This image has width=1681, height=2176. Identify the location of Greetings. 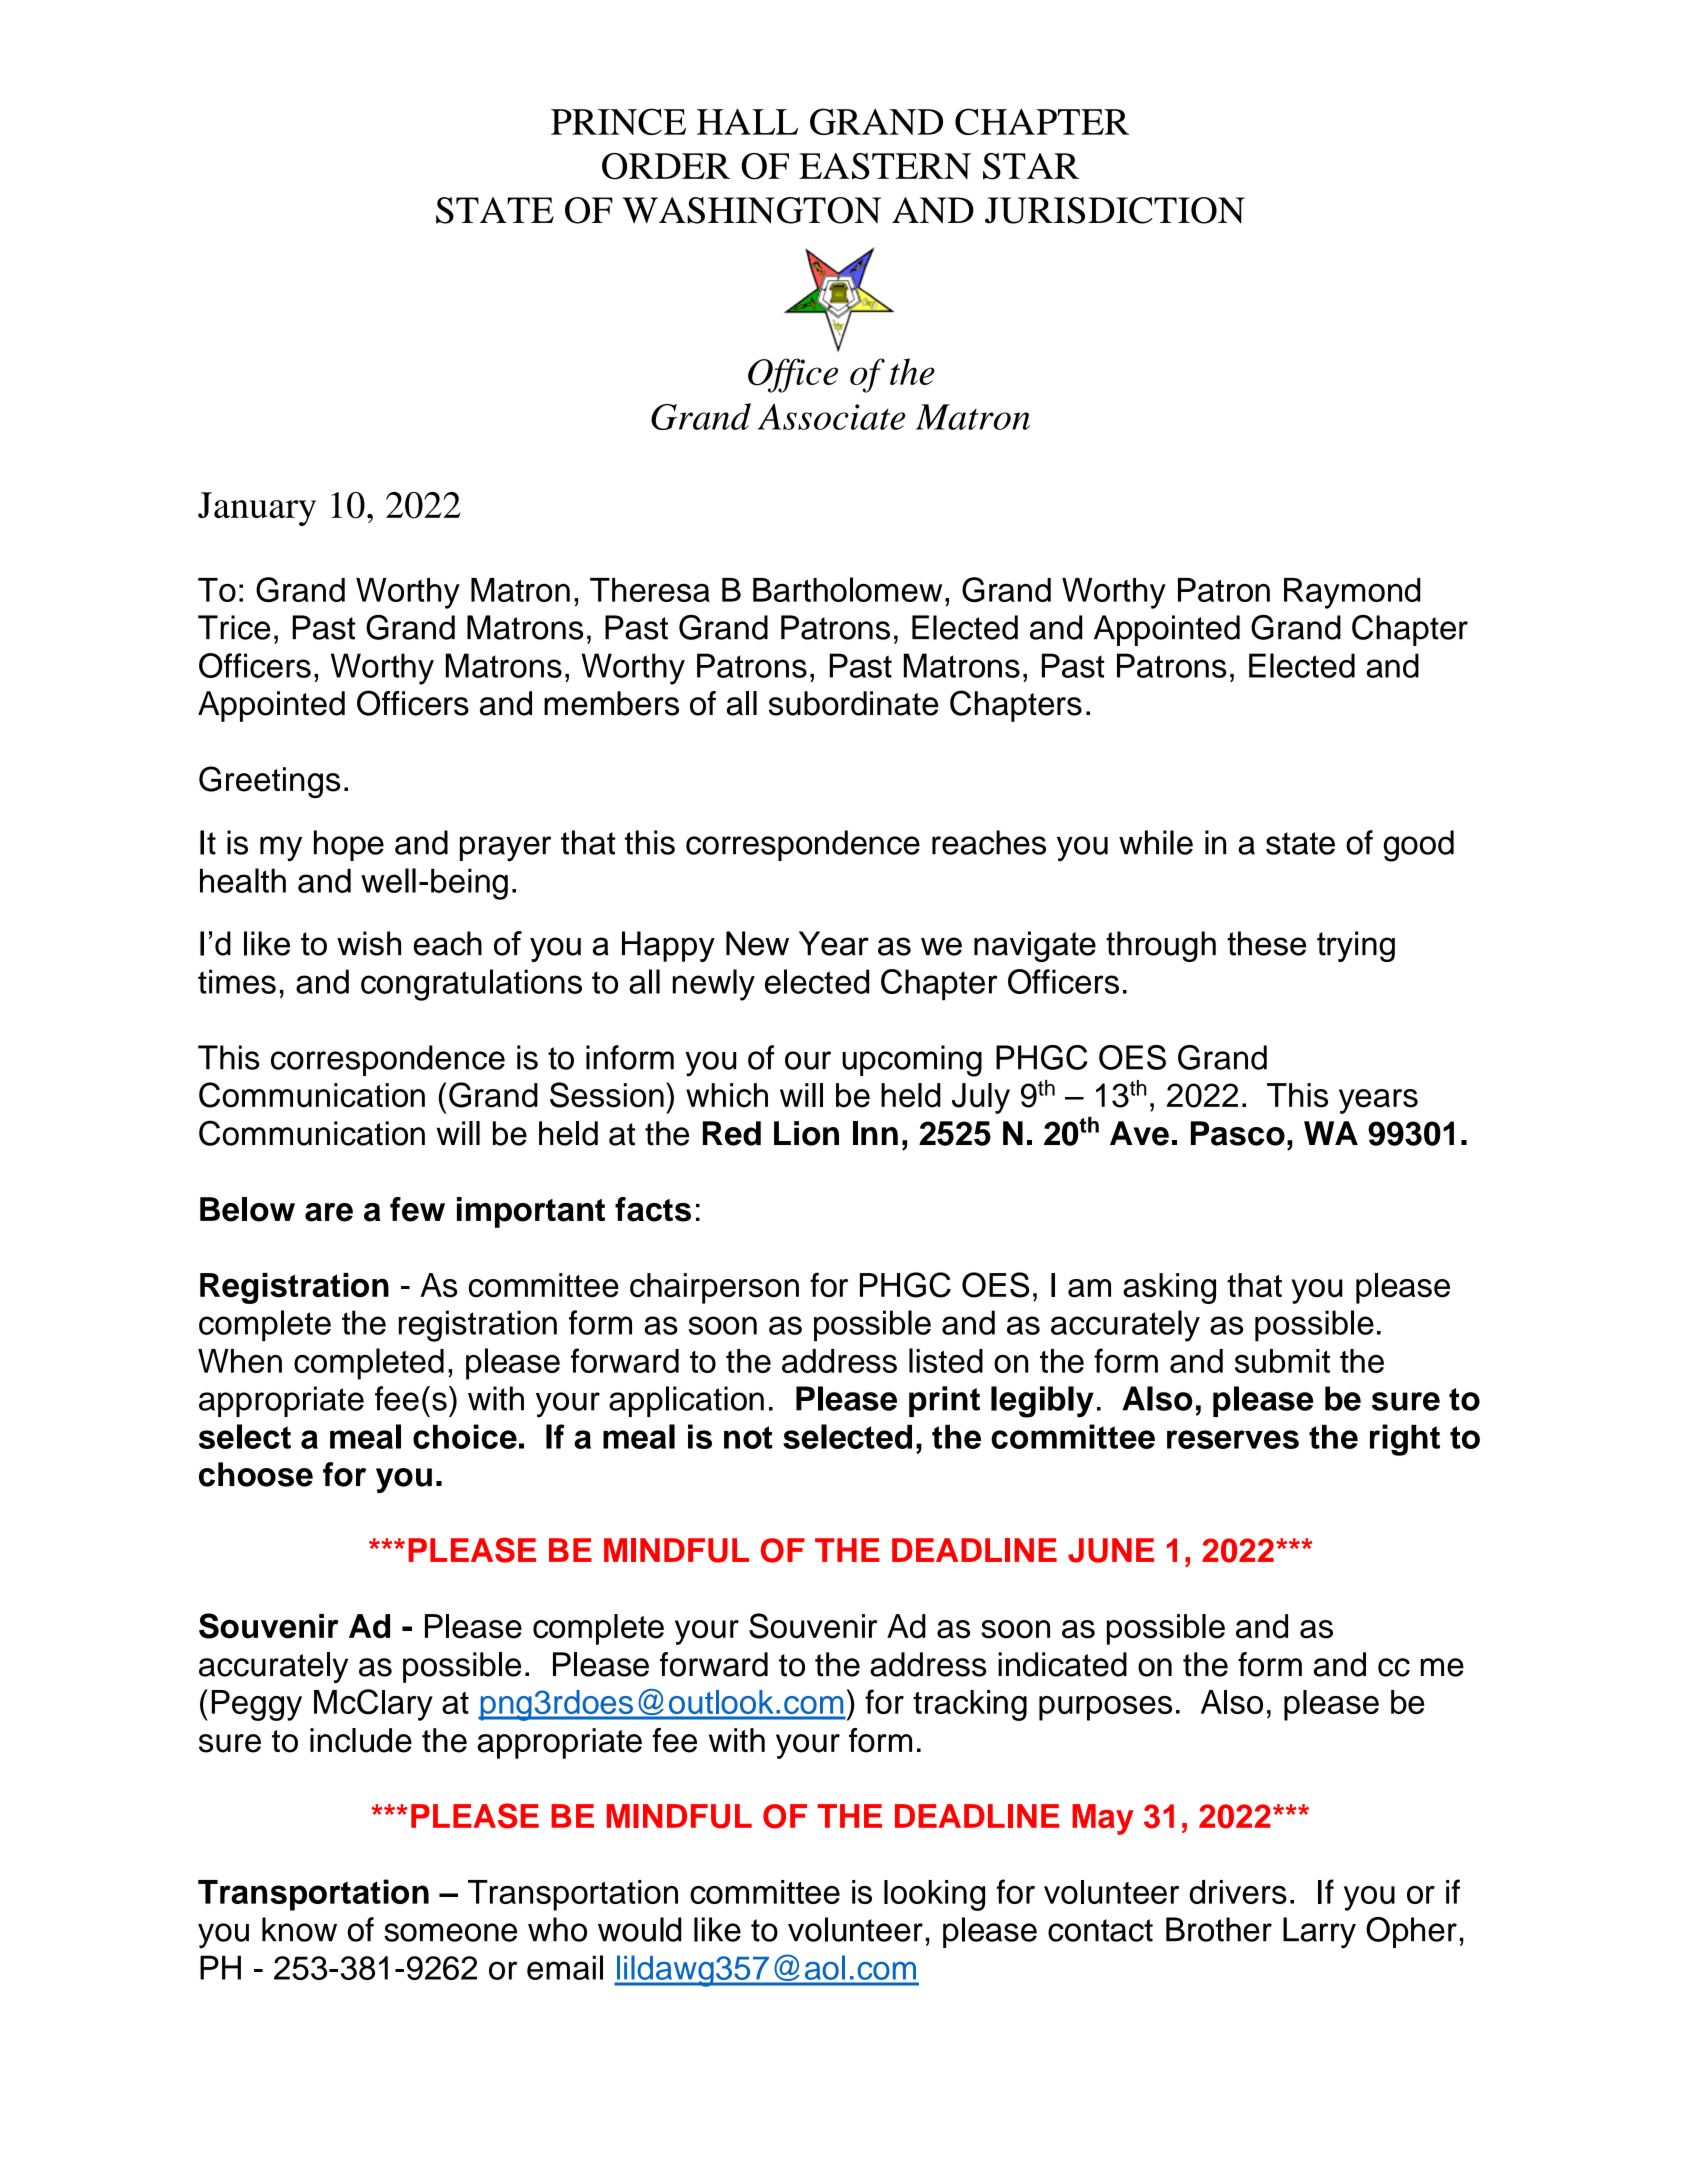
(269, 782).
